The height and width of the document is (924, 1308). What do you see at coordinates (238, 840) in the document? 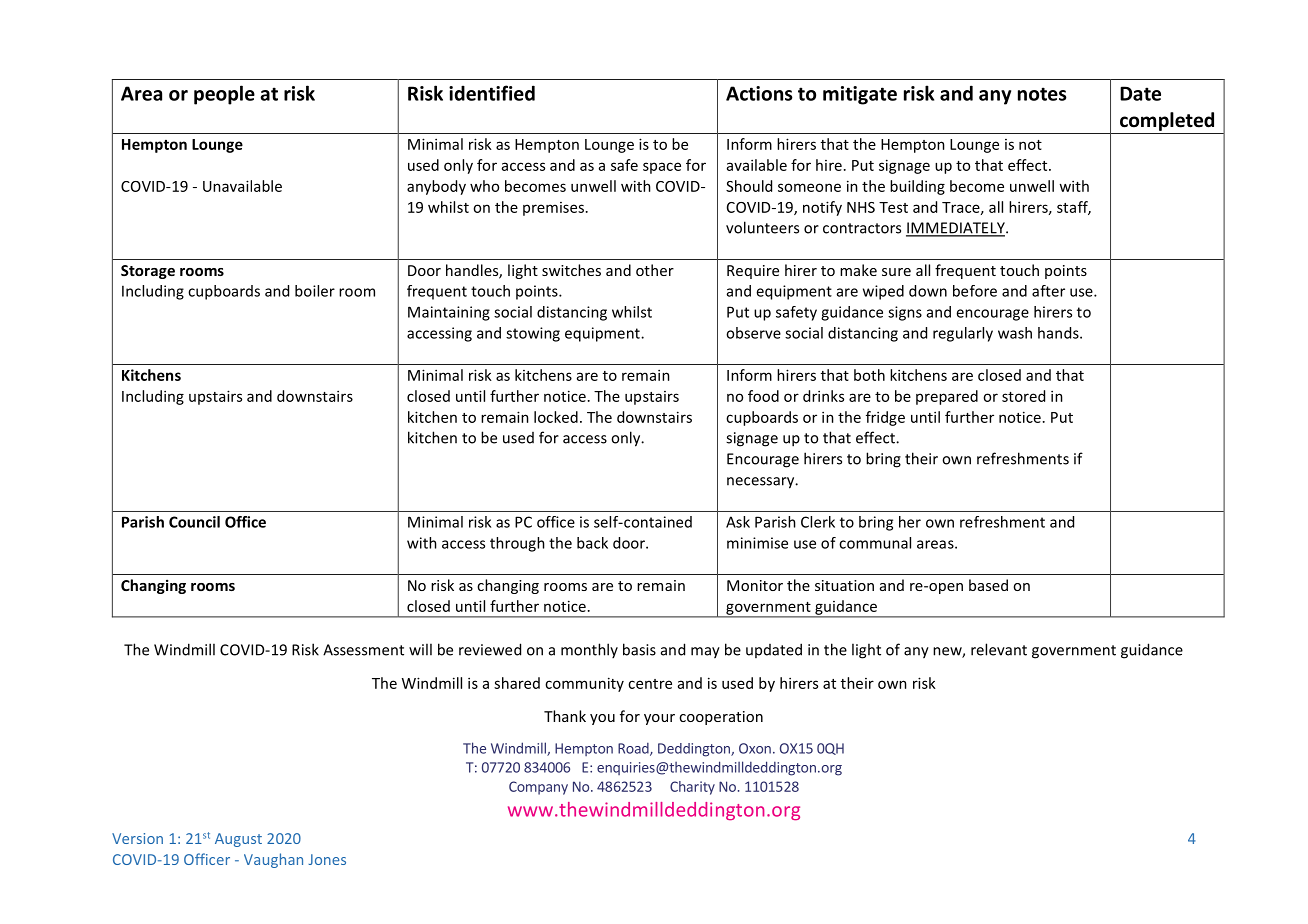
I see `August` at bounding box center [238, 840].
